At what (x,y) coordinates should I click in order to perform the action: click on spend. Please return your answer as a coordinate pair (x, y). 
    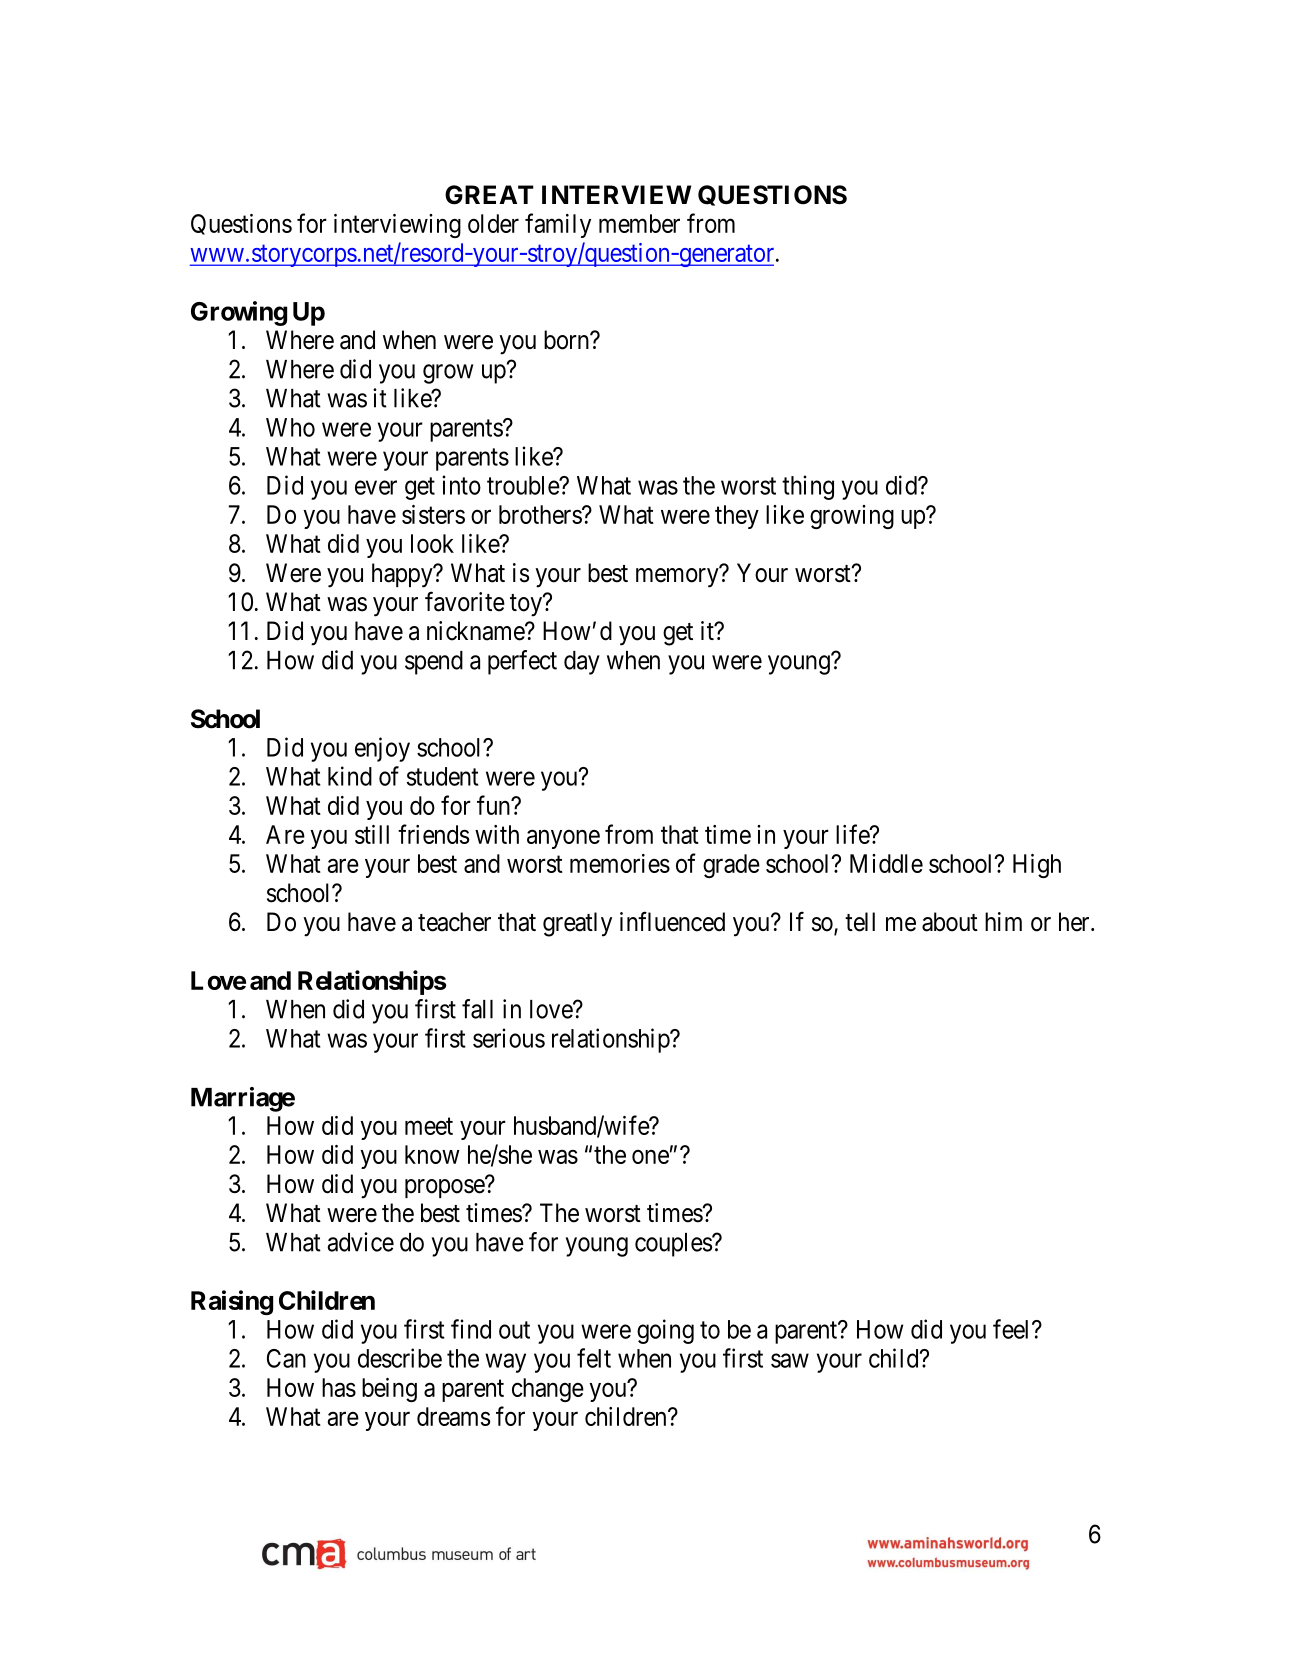
    Looking at the image, I should click on (434, 663).
